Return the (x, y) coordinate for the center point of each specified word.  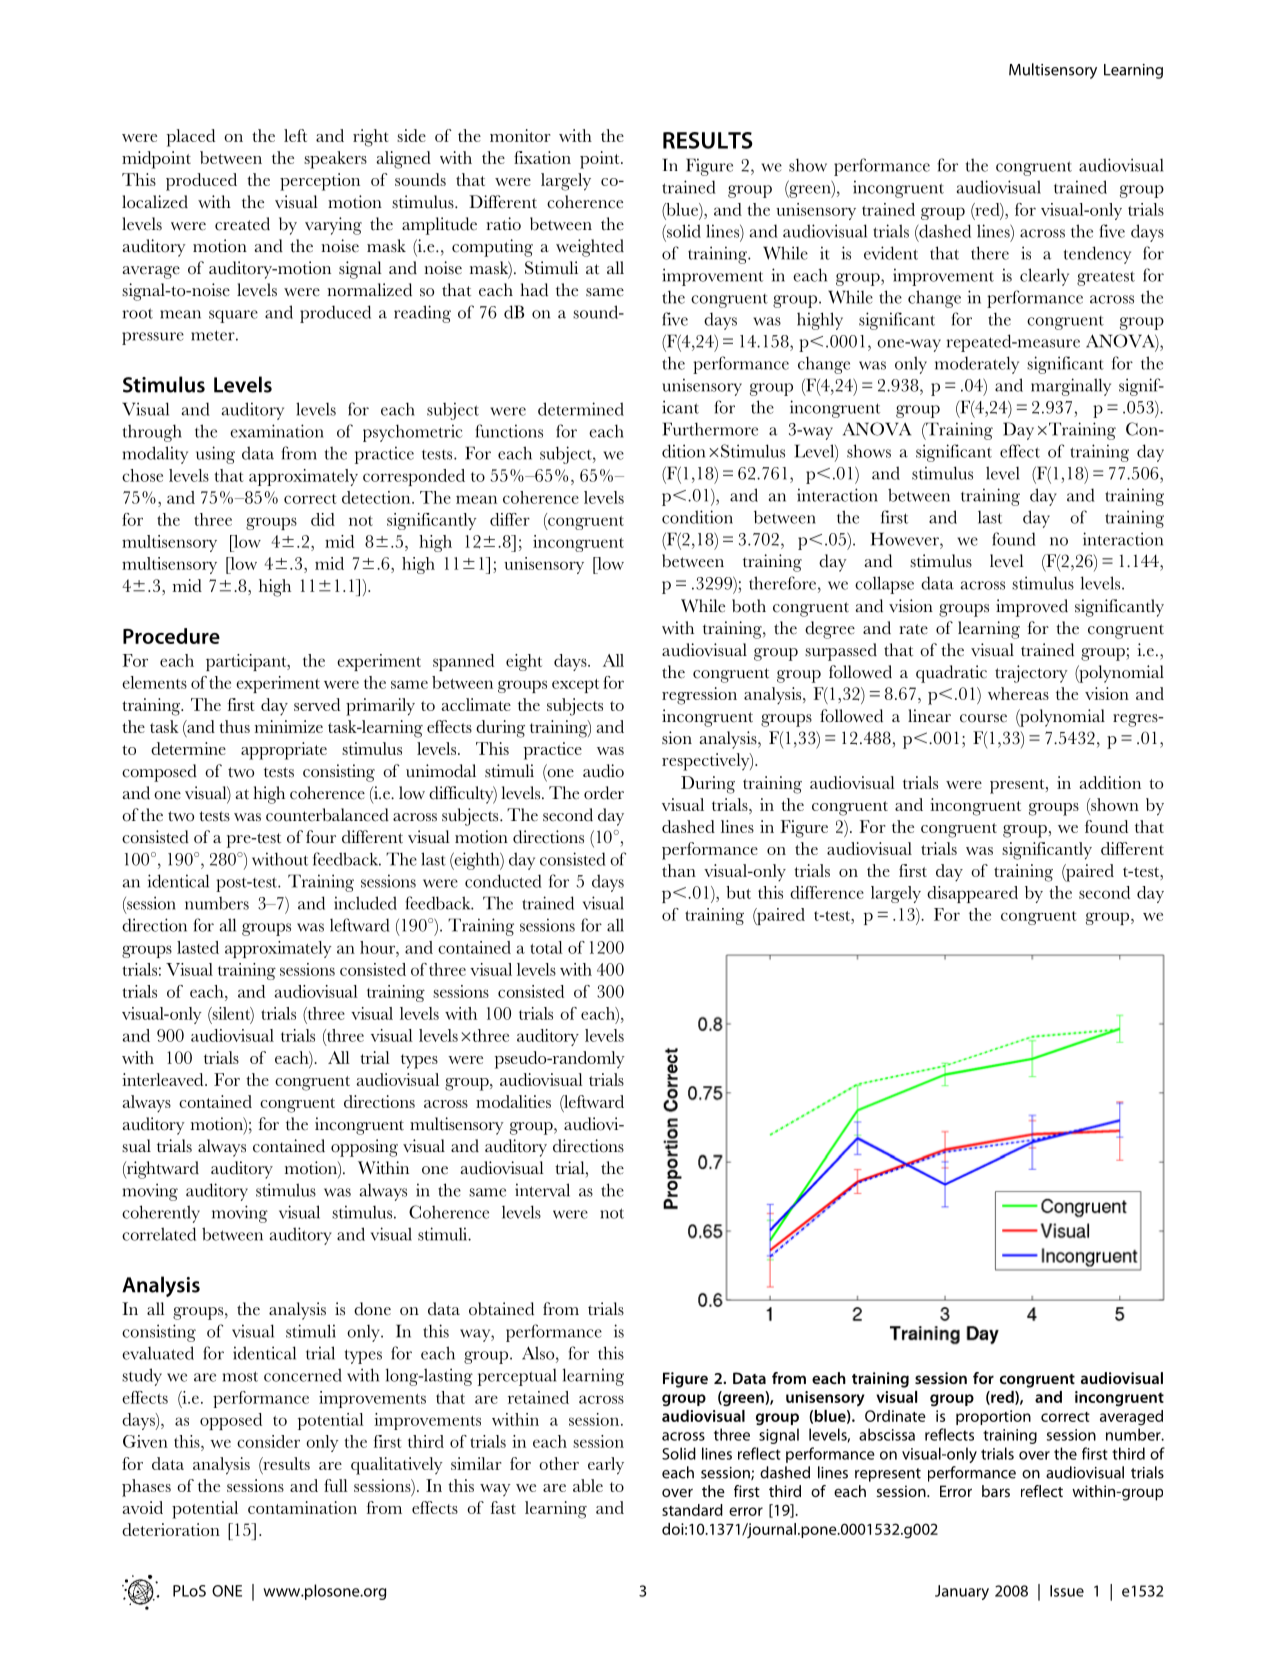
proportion (993, 1417)
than (679, 870)
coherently (161, 1214)
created (242, 224)
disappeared (972, 894)
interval (542, 1190)
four (321, 837)
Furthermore (710, 429)
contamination (302, 1507)
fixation (542, 157)
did (323, 519)
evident (891, 253)
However (906, 539)
